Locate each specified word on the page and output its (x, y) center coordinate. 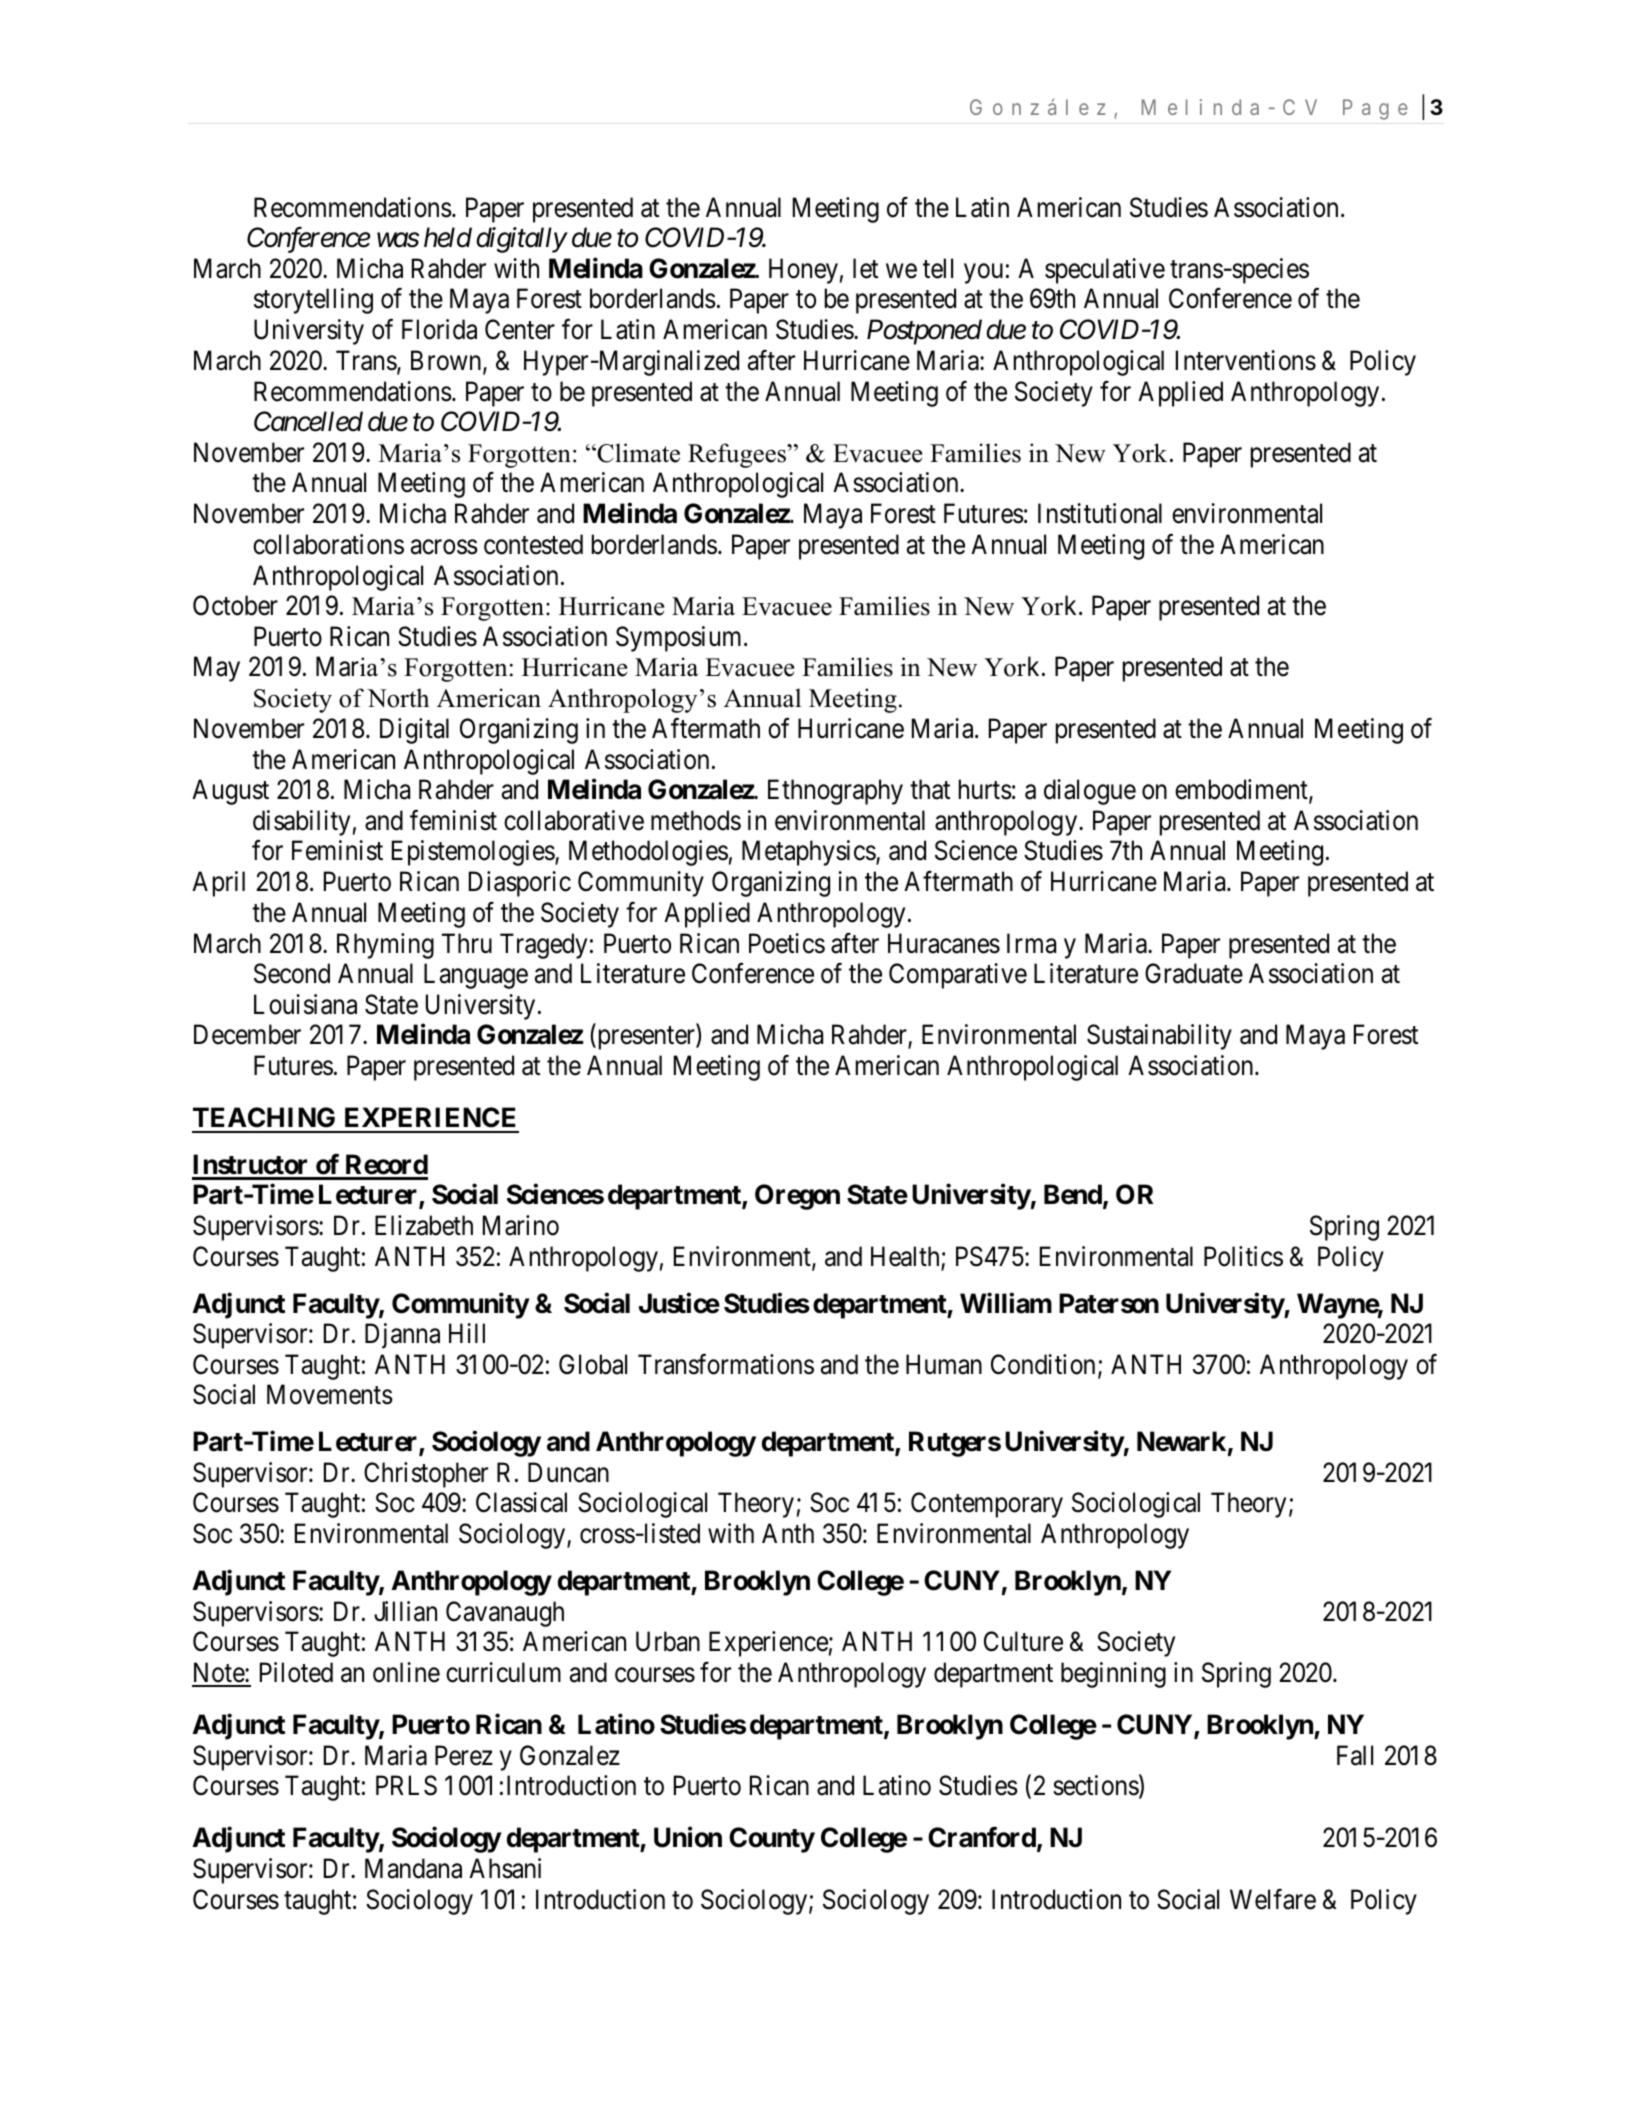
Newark (1181, 1441)
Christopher (426, 1475)
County (772, 1840)
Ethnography (835, 792)
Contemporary (987, 1505)
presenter (646, 1038)
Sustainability (1159, 1037)
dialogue (1090, 792)
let (865, 268)
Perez (464, 1755)
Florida (439, 329)
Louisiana (305, 1004)
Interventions (1246, 360)
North (398, 698)
